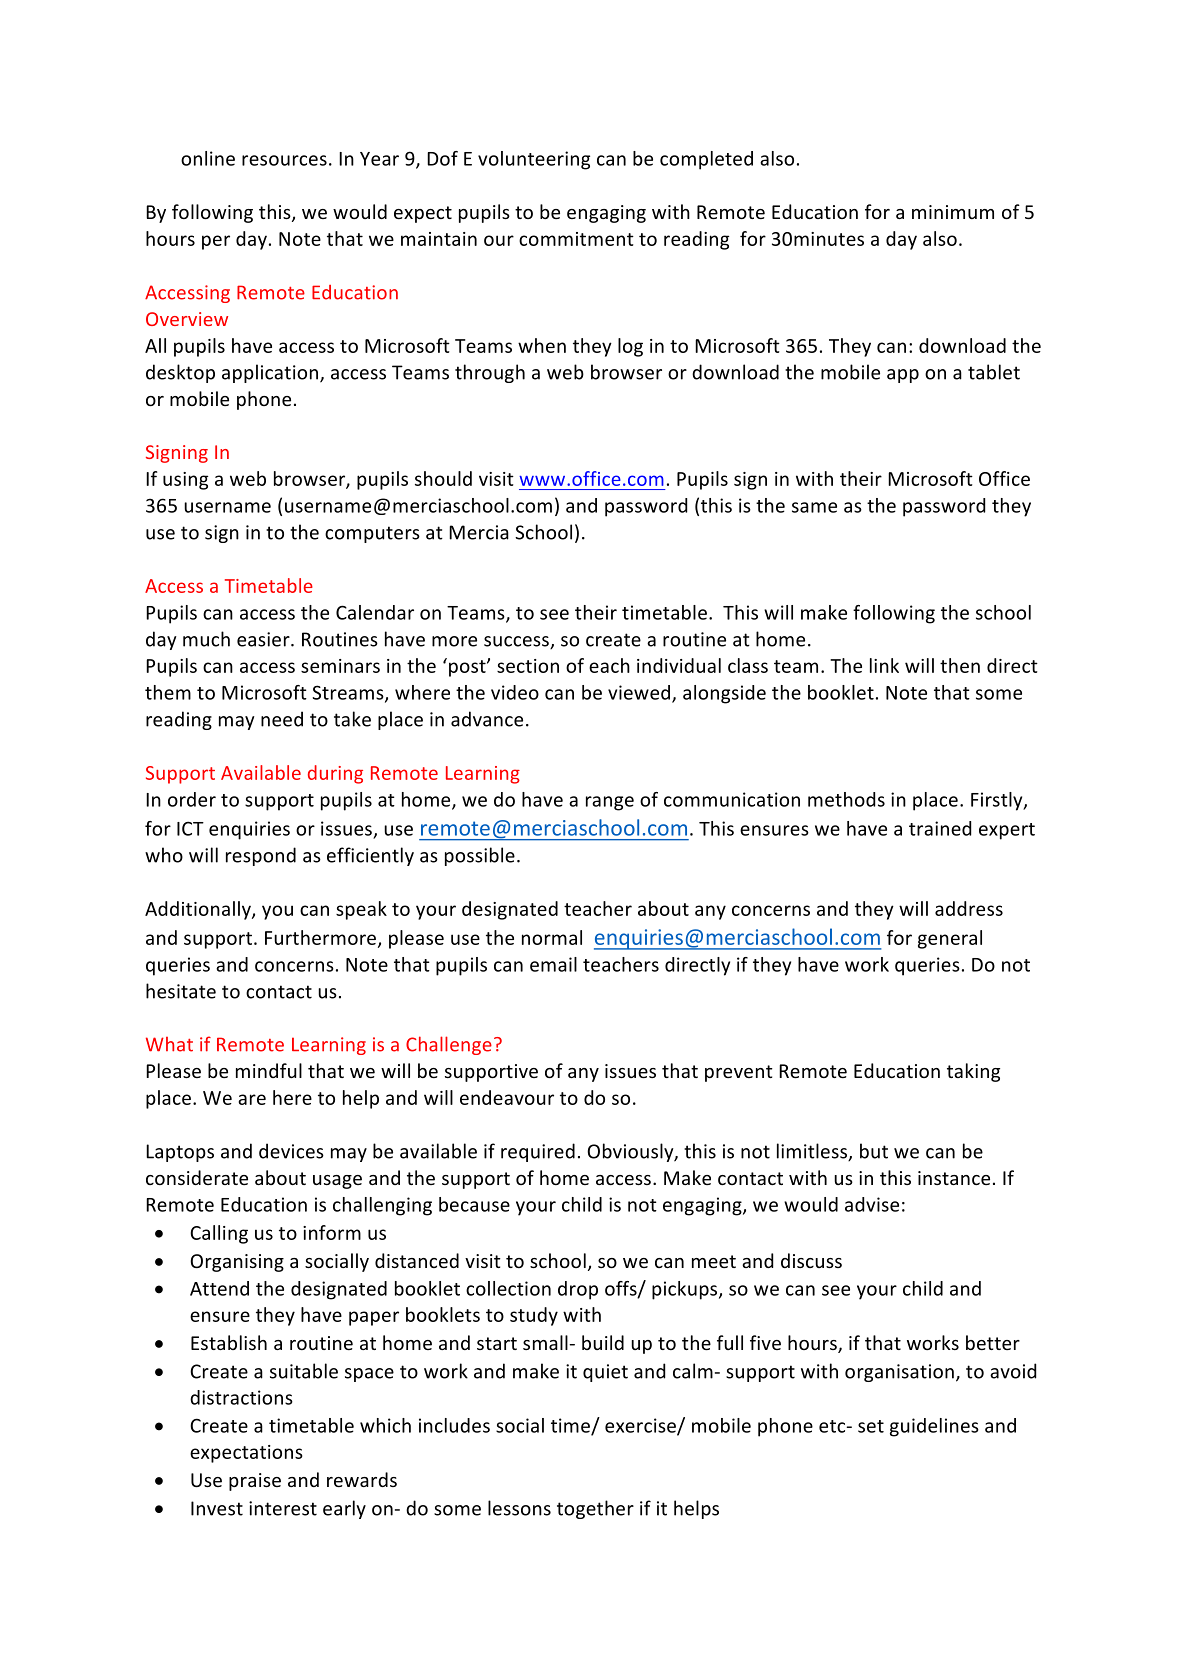 The image size is (1183, 1674). What do you see at coordinates (950, 939) in the document?
I see `general` at bounding box center [950, 939].
